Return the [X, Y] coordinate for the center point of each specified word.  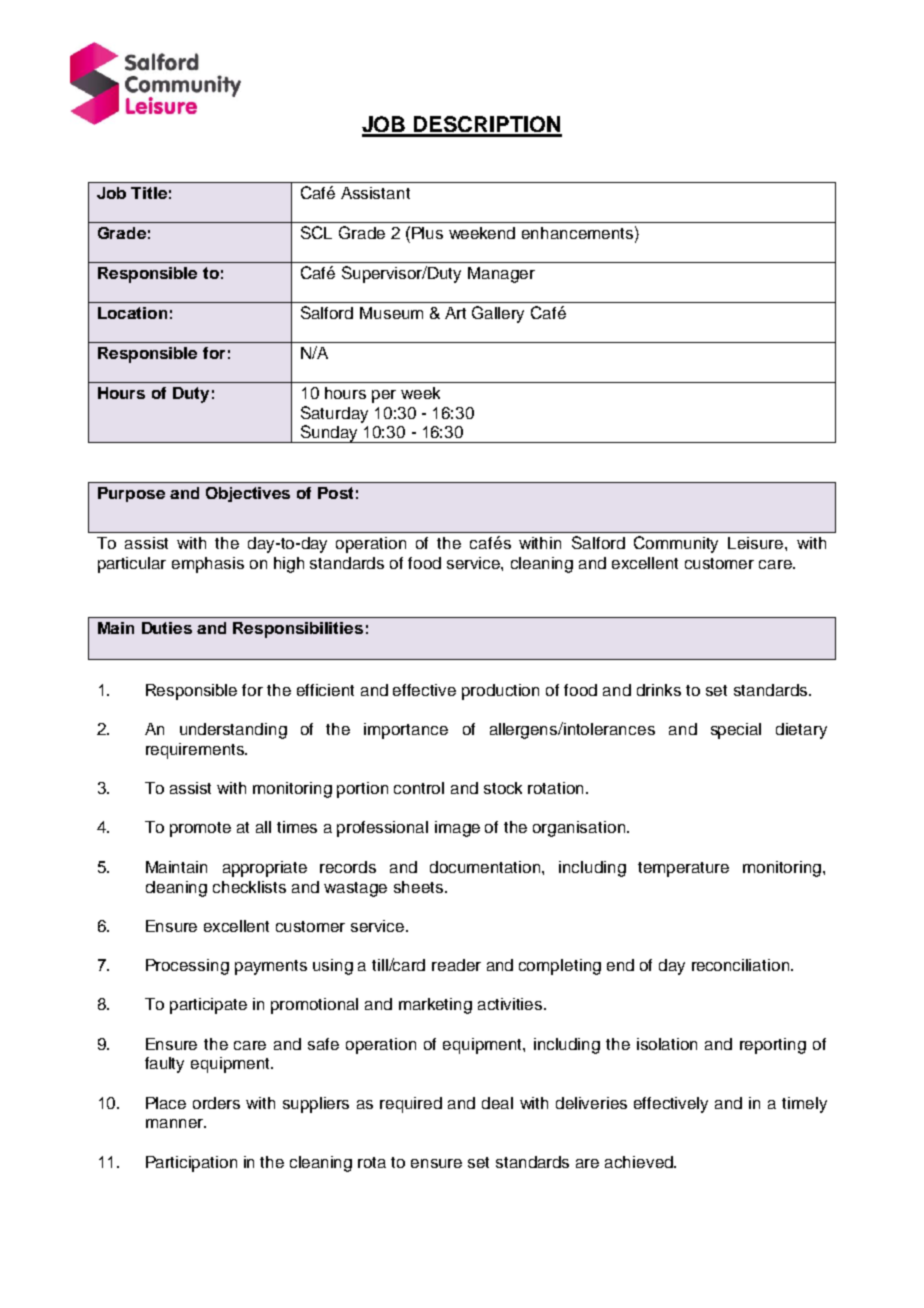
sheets [420, 887]
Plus [427, 233]
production [500, 692]
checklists [249, 887]
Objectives [248, 494]
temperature [683, 869]
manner [175, 1123]
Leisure [757, 543]
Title [149, 193]
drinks [659, 690]
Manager [501, 275]
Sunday [329, 434]
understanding [233, 731]
